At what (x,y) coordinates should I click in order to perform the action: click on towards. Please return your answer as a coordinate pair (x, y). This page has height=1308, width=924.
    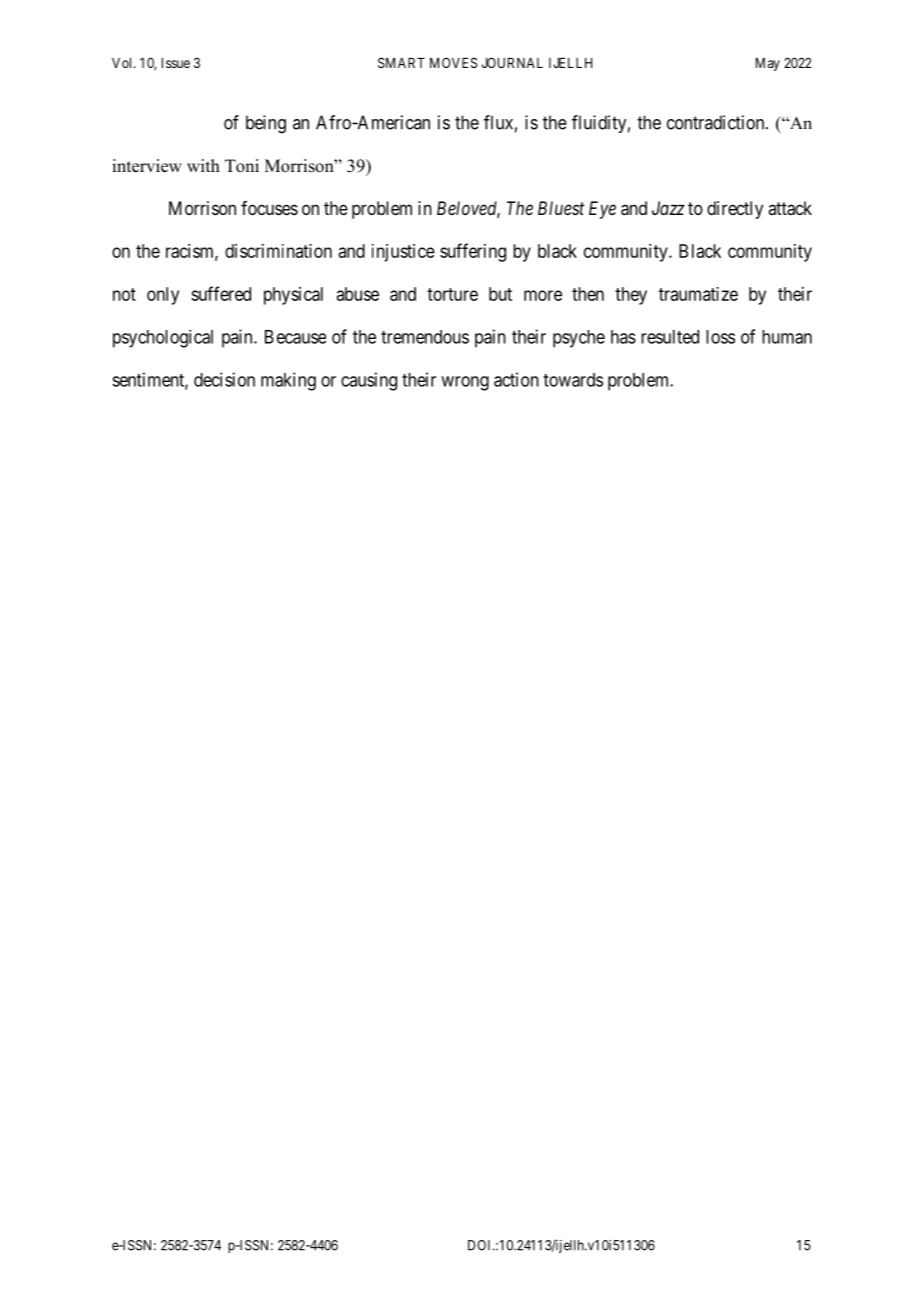
    Looking at the image, I should click on (573, 380).
